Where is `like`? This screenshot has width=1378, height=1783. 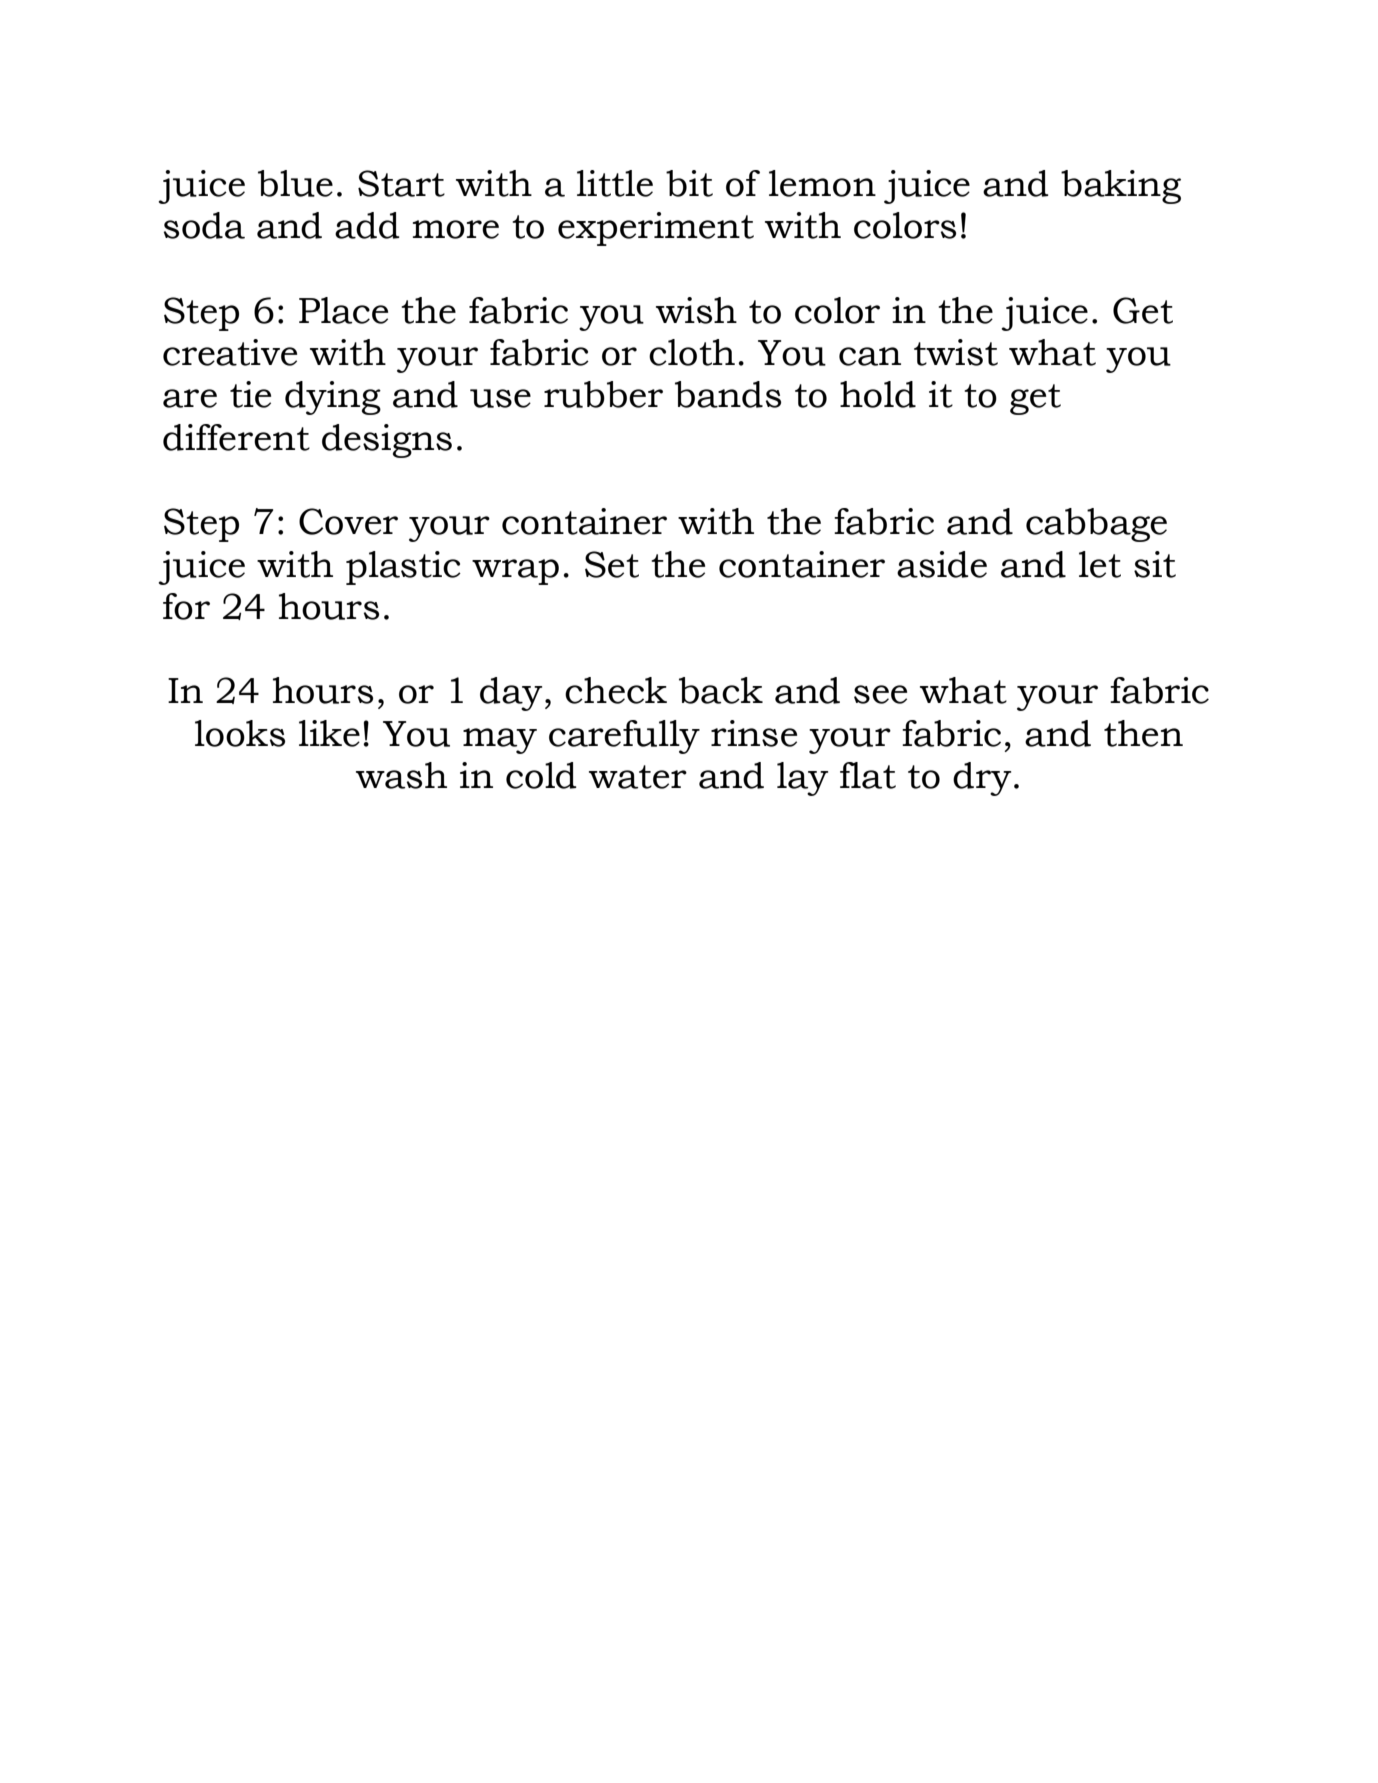 like is located at coordinates (329, 733).
